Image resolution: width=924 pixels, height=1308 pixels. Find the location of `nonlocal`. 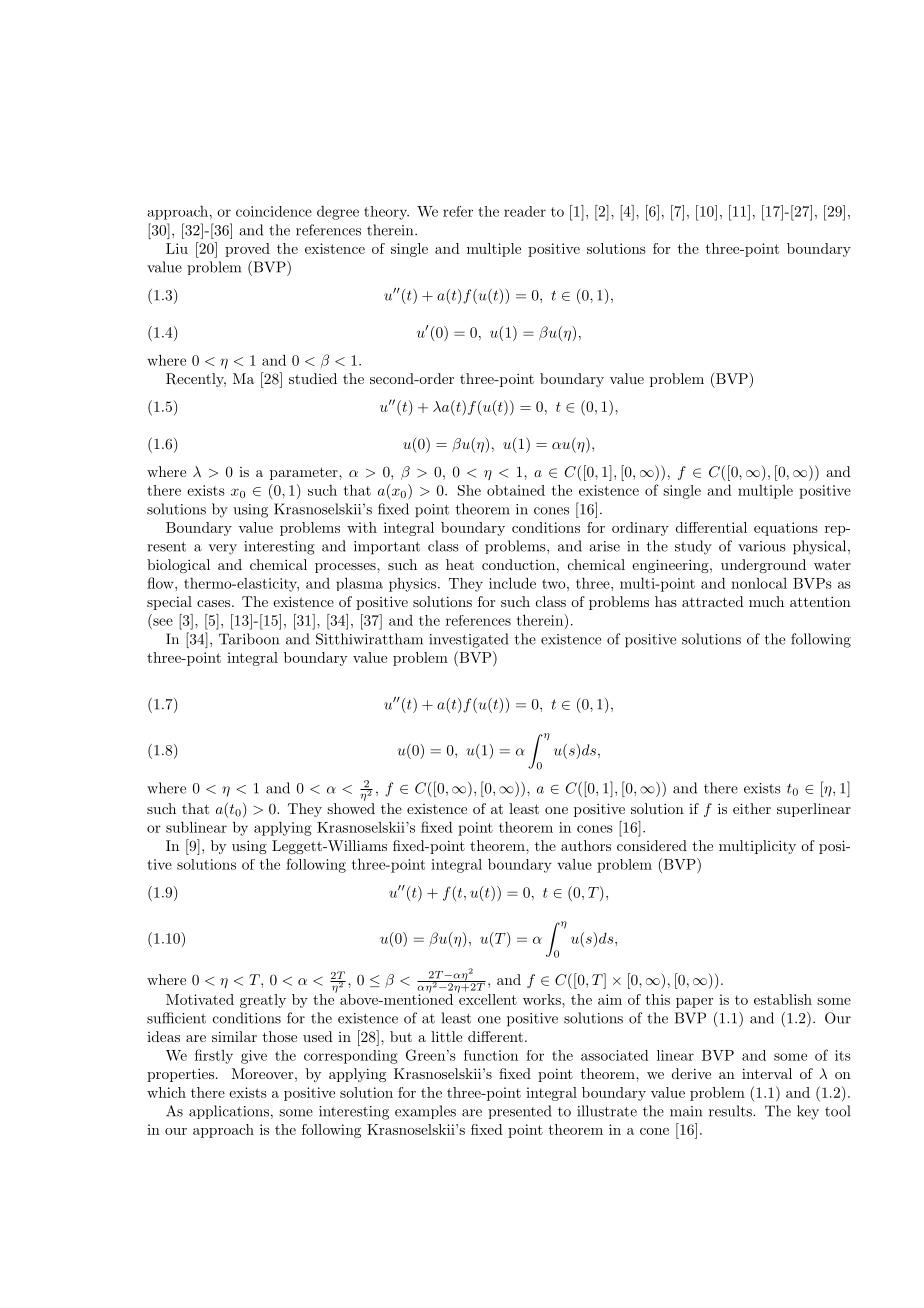

nonlocal is located at coordinates (759, 583).
